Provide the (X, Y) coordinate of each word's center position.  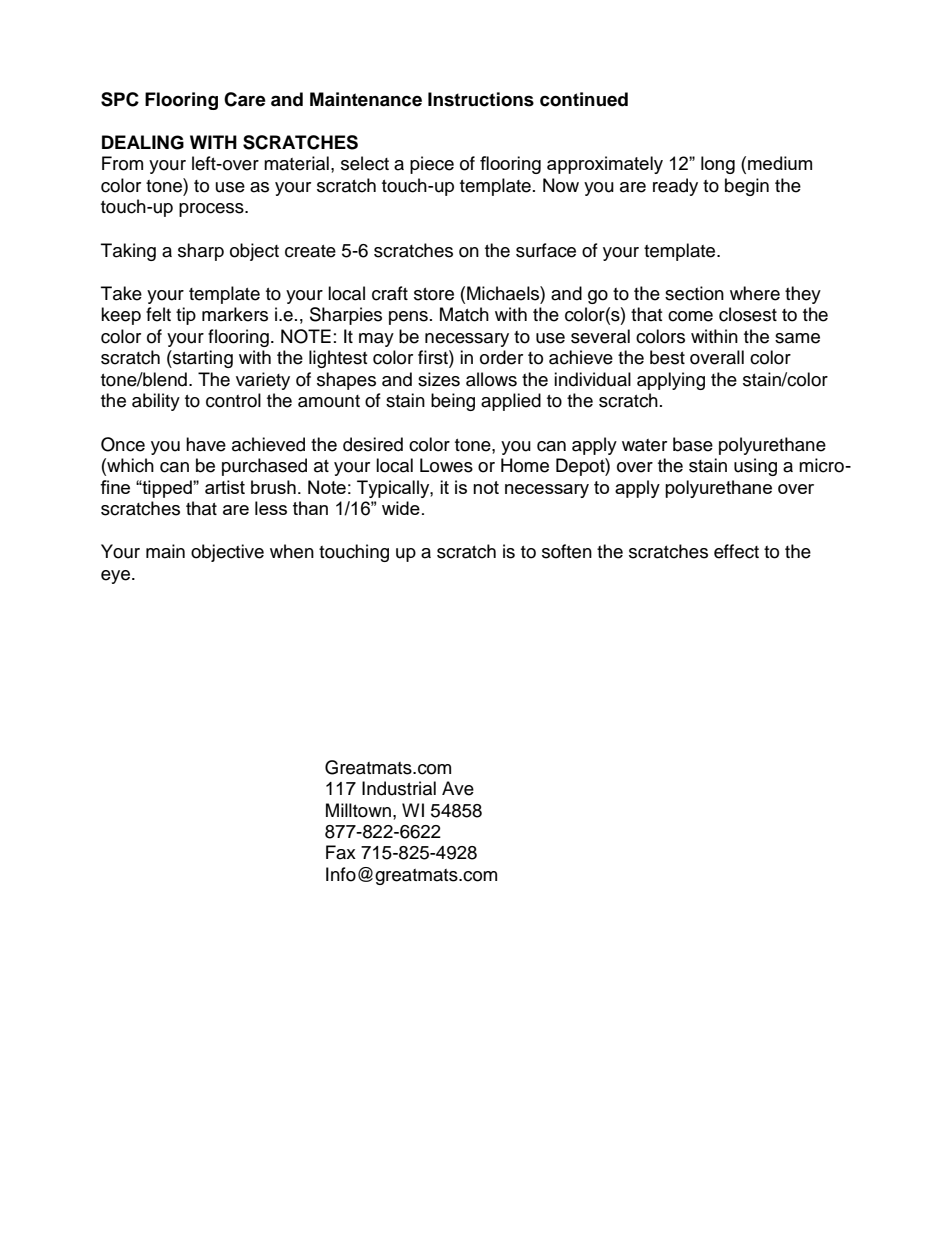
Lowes (446, 465)
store (434, 294)
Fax (341, 852)
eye (115, 577)
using (755, 467)
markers (235, 314)
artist (225, 487)
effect (736, 551)
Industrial (399, 788)
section (694, 293)
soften (567, 551)
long (718, 165)
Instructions (481, 99)
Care (245, 99)
